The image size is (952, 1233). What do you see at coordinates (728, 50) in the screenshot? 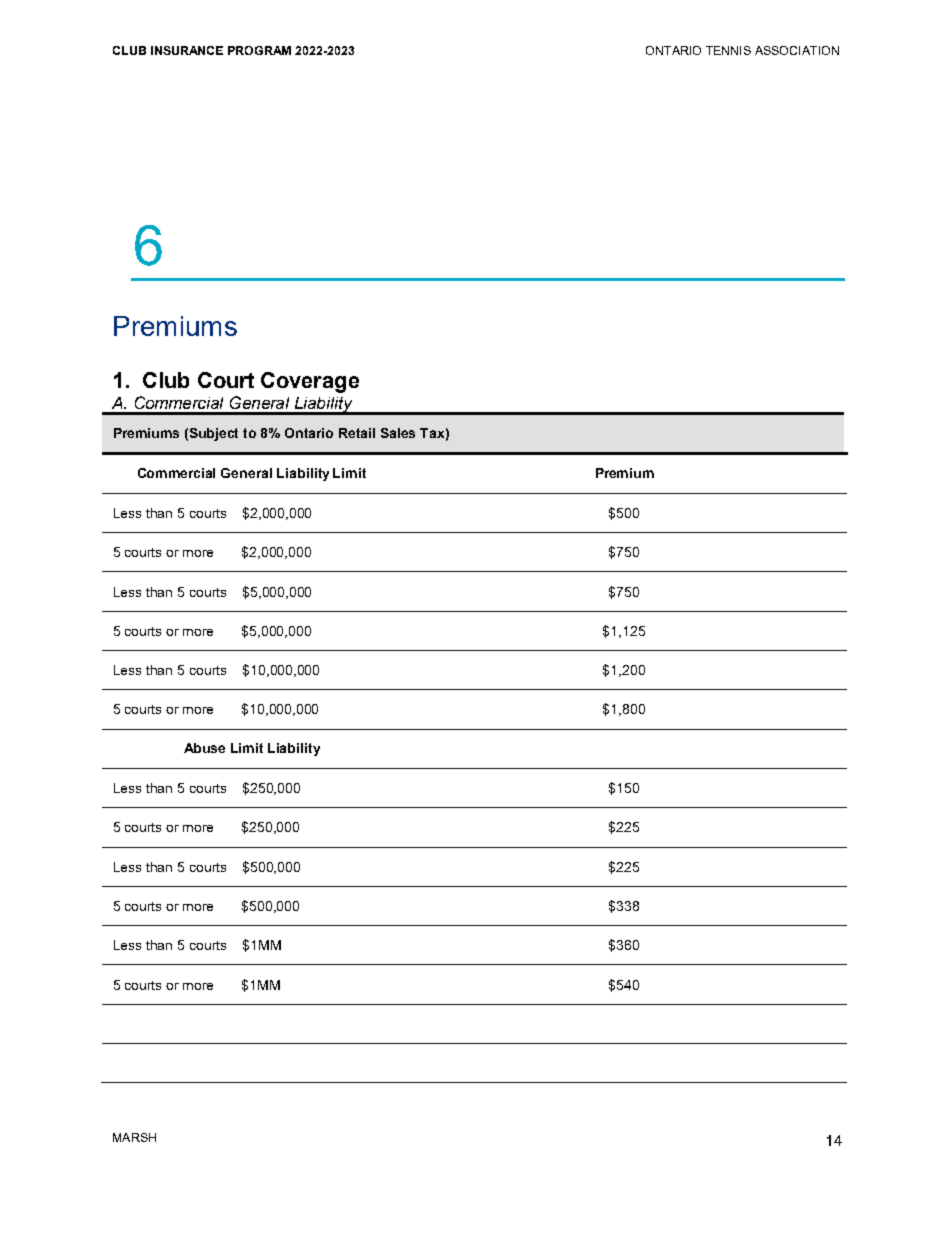
I see `TENNIS` at bounding box center [728, 50].
